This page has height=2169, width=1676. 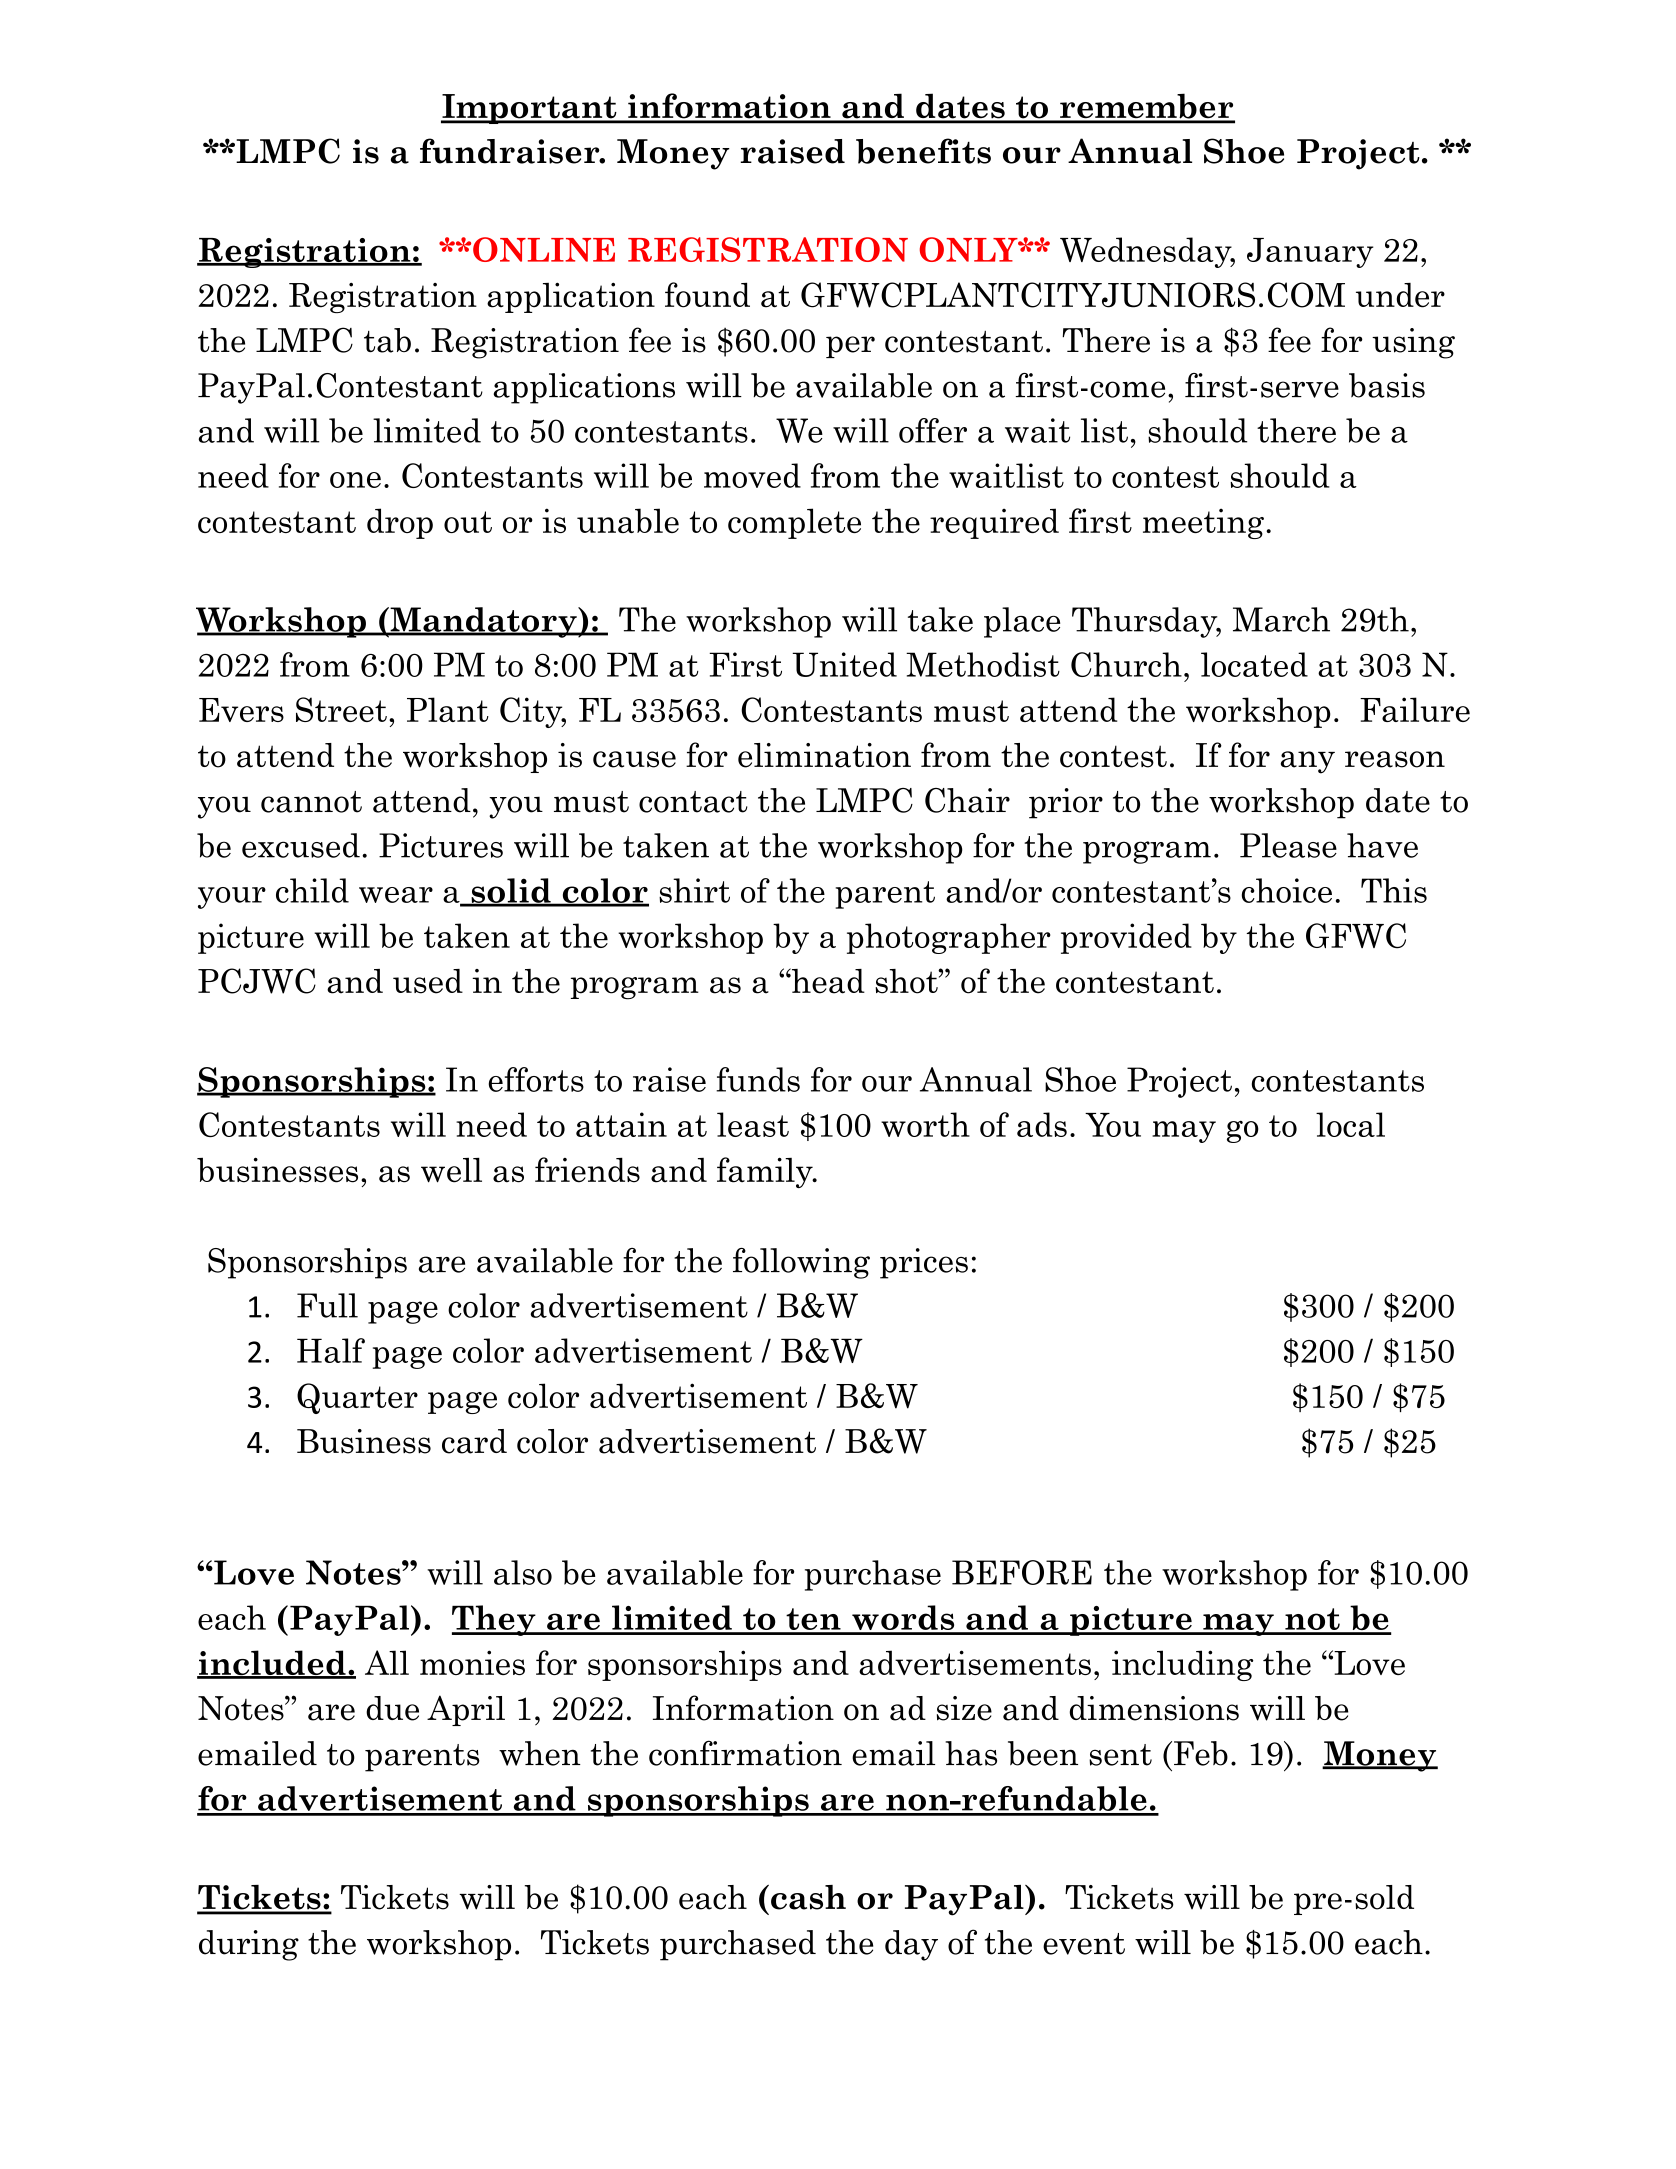 What do you see at coordinates (530, 109) in the page?
I see `Important` at bounding box center [530, 109].
